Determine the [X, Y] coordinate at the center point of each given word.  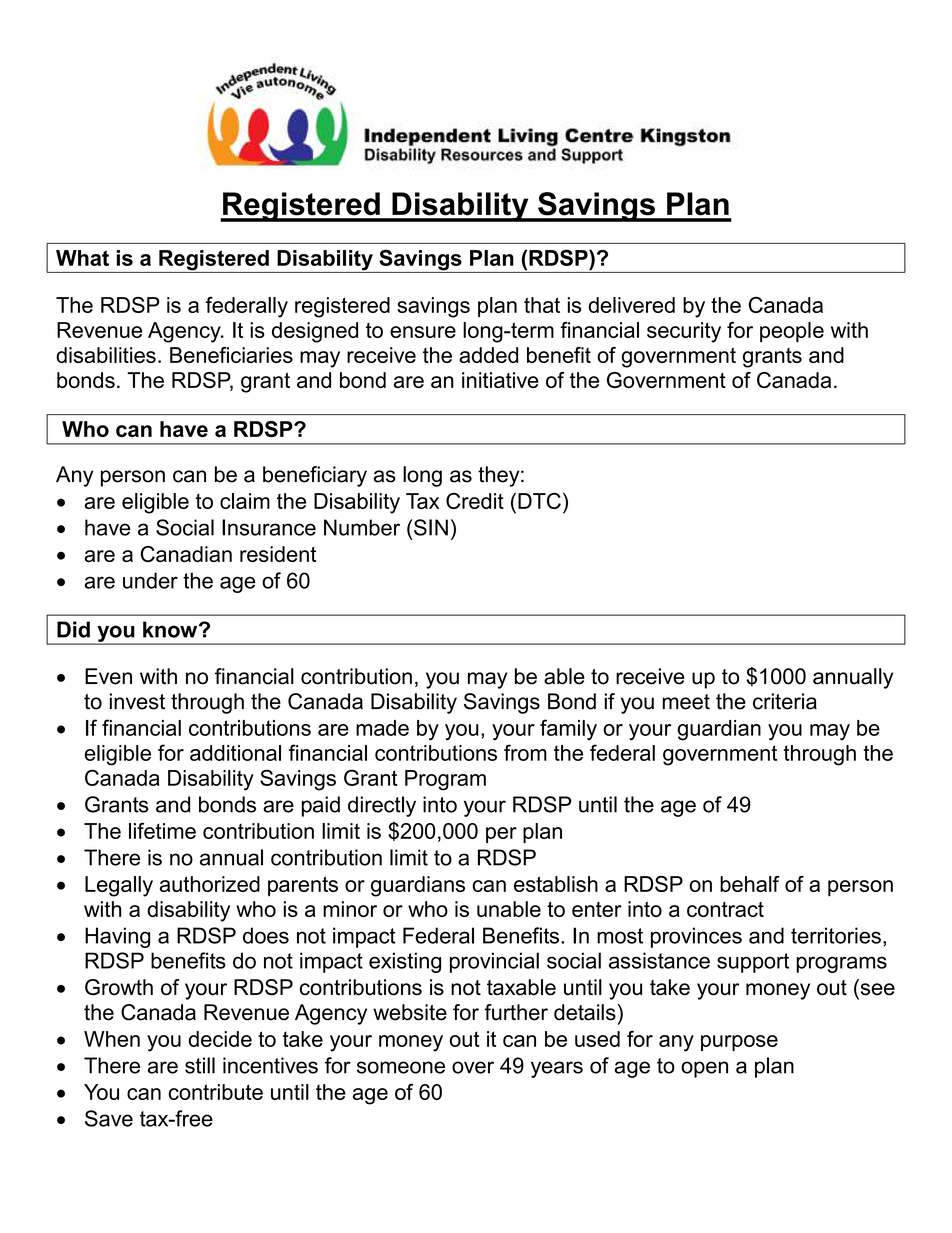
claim [245, 501]
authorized [209, 884]
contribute [215, 1092]
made [382, 728]
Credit [475, 501]
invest [137, 701]
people [792, 332]
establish [556, 884]
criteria [785, 701]
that [542, 305]
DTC [539, 501]
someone [401, 1067]
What [82, 258]
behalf [750, 884]
